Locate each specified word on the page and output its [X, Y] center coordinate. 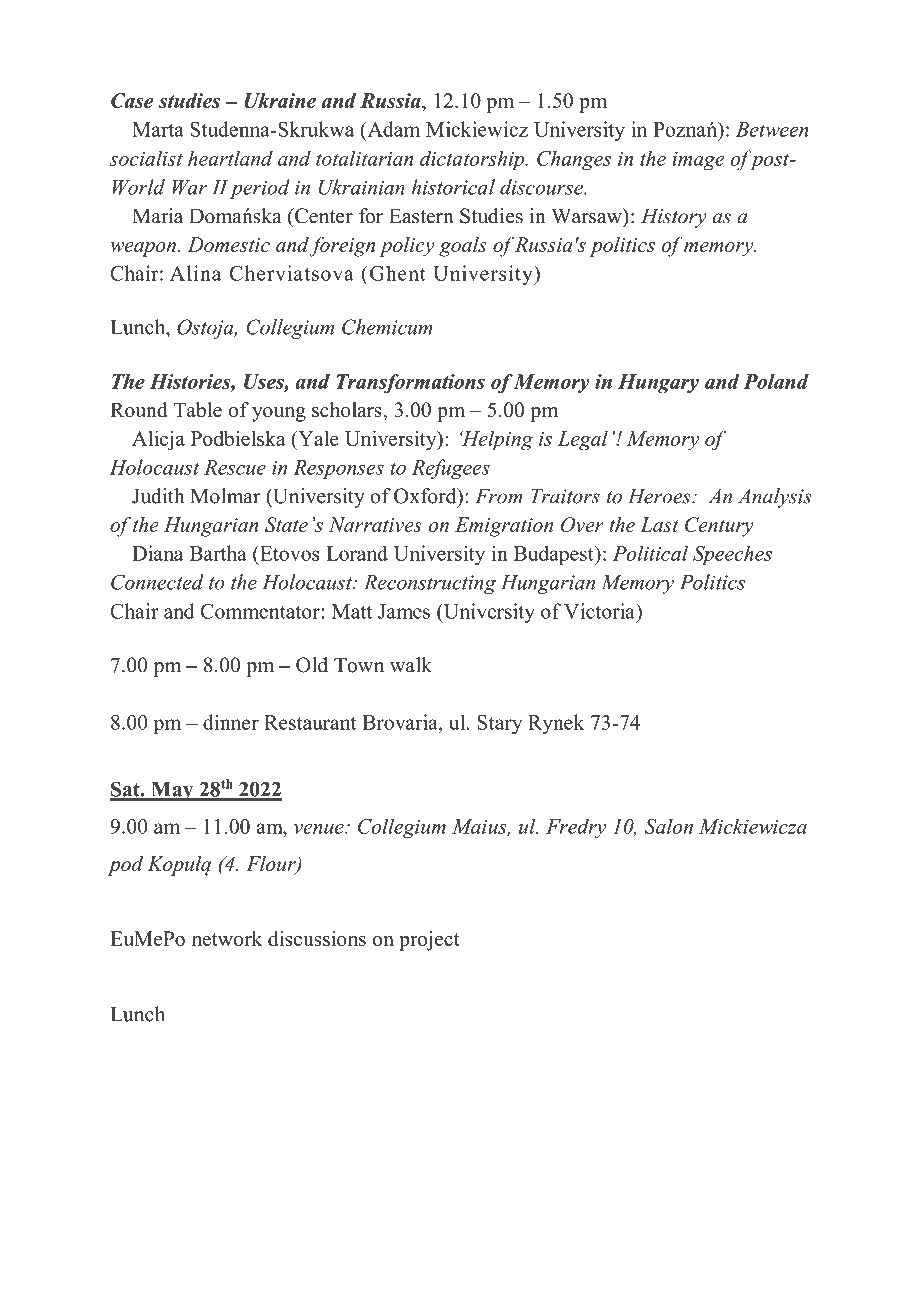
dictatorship [473, 160]
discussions [317, 938]
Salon [669, 826]
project [429, 941]
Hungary [658, 384]
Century [719, 527]
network [227, 938]
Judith [158, 496]
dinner [231, 722]
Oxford [426, 496]
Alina [195, 273]
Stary [499, 724]
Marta [158, 129]
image [698, 161]
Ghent [396, 273]
